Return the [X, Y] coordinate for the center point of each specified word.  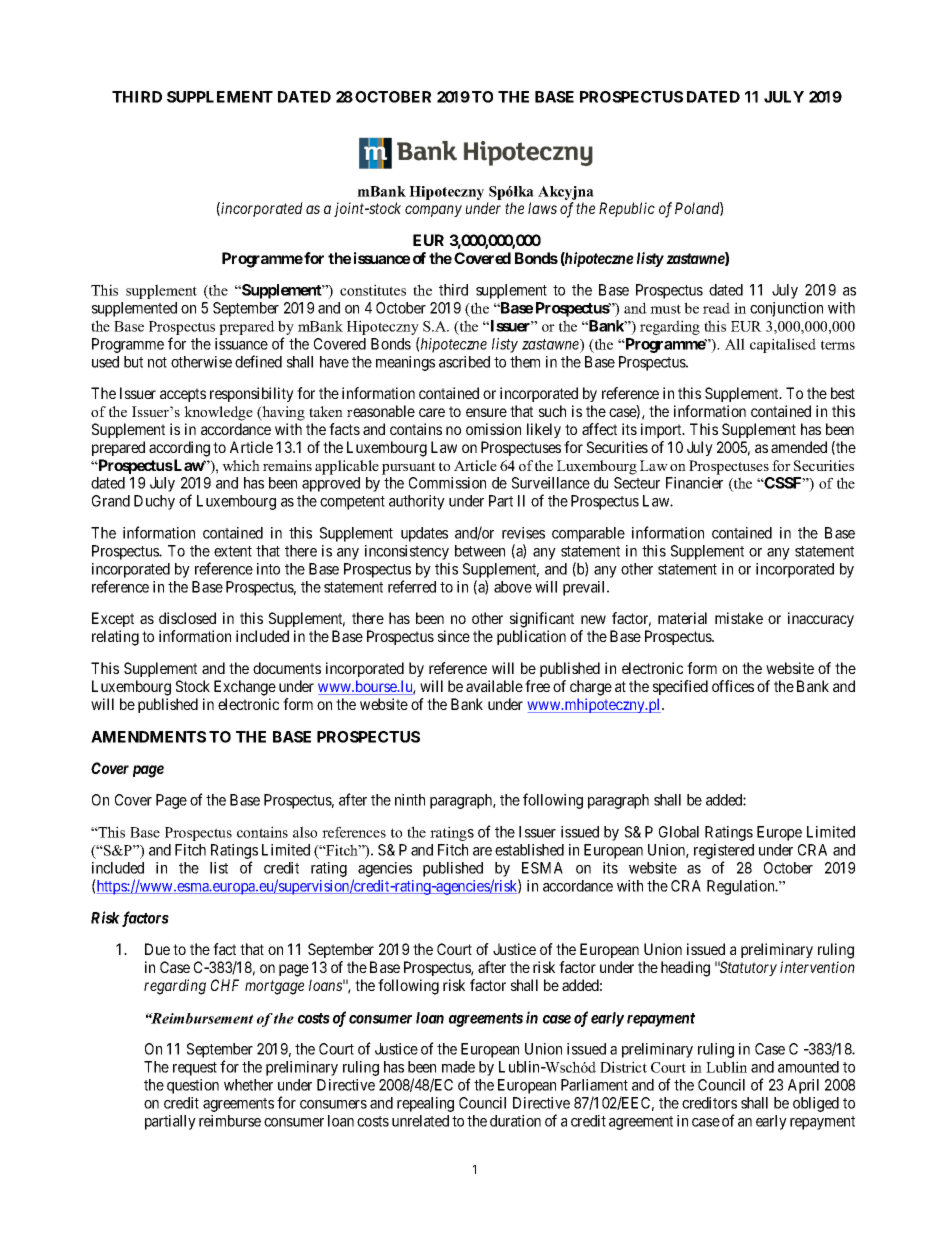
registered [724, 853]
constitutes [373, 290]
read [716, 308]
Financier [694, 483]
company [433, 211]
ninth [410, 800]
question [193, 1086]
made [458, 1067]
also [305, 832]
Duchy [154, 502]
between [480, 551]
